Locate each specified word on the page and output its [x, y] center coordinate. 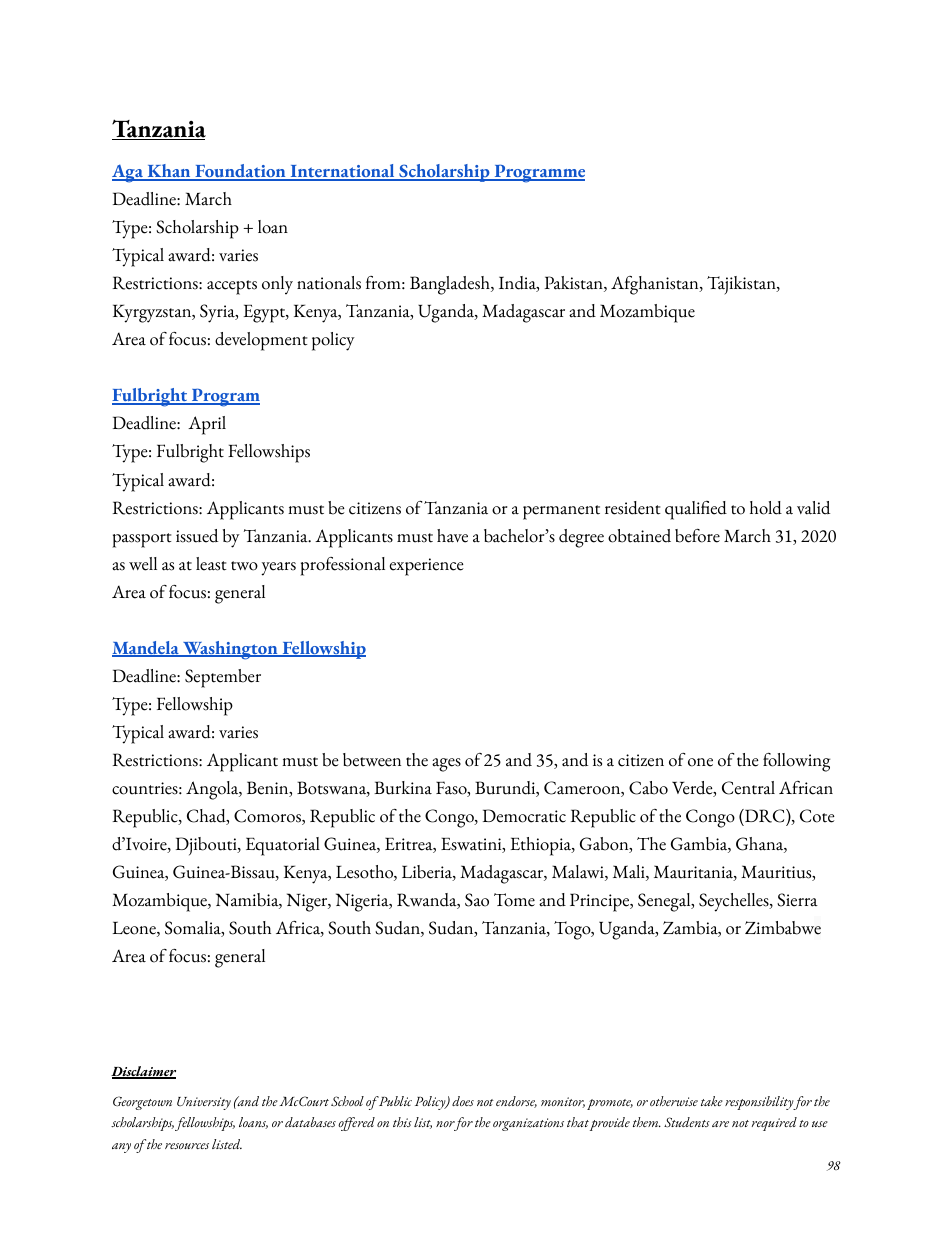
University [204, 1103]
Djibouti [207, 846]
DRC [765, 816]
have [452, 536]
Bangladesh [451, 285]
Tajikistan [742, 285]
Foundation [240, 172]
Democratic [524, 816]
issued [197, 536]
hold [766, 508]
